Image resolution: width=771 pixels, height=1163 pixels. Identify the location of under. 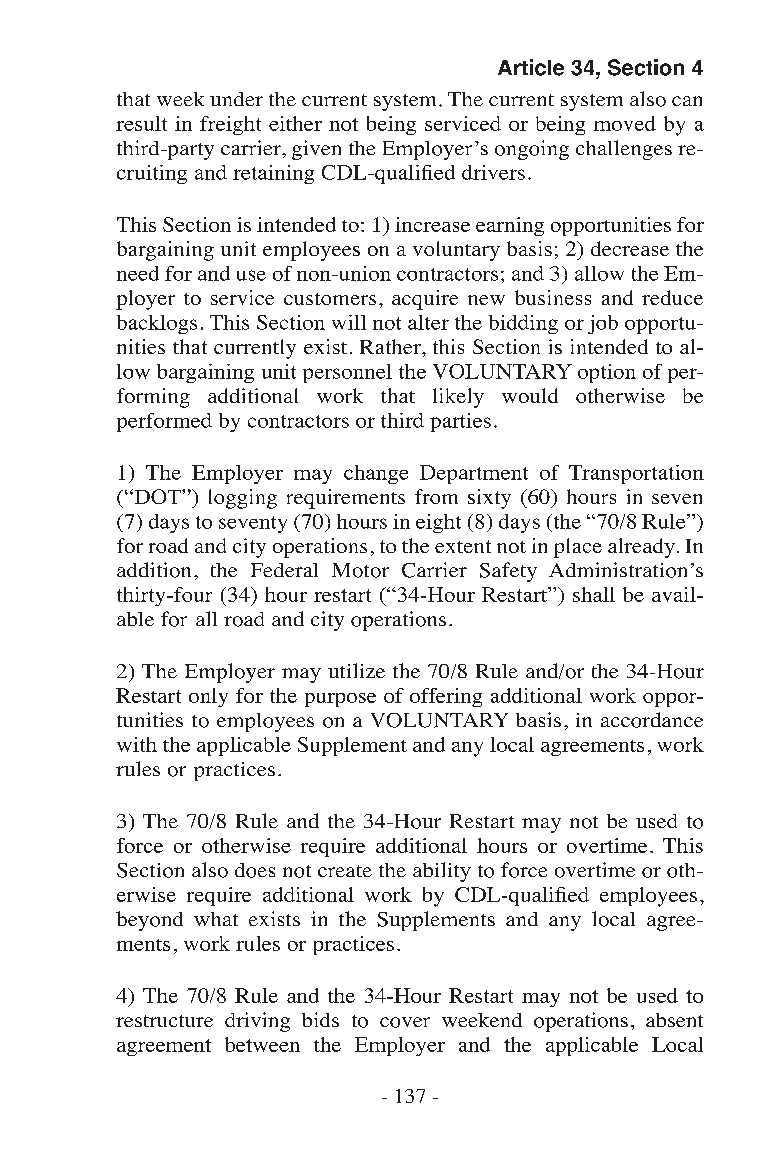
(236, 99).
